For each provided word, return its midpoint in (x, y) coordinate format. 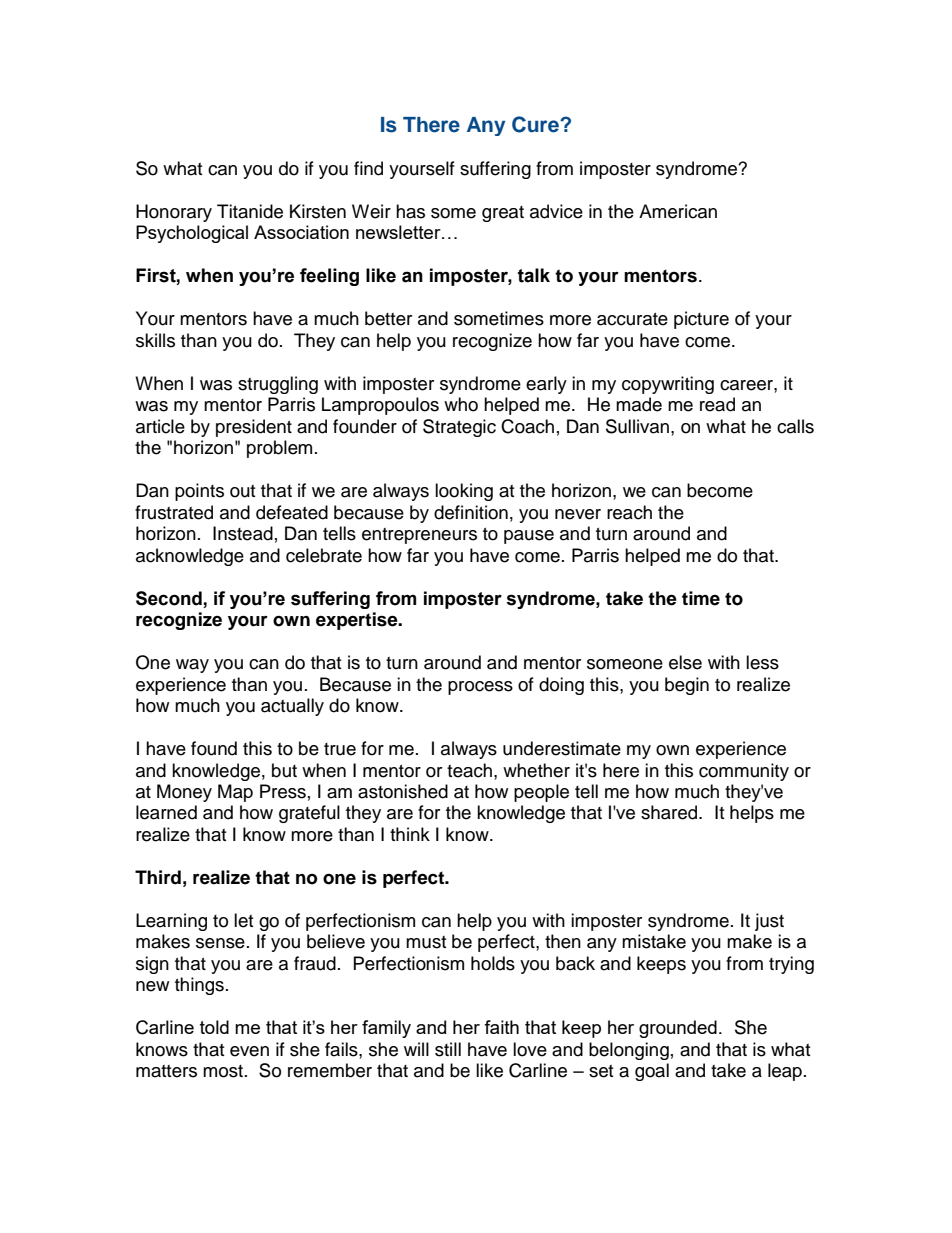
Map (235, 793)
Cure (536, 124)
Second (169, 598)
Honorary (174, 213)
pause (529, 537)
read (717, 404)
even (249, 1051)
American (678, 211)
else (685, 662)
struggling (278, 385)
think (410, 834)
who (461, 404)
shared (670, 812)
